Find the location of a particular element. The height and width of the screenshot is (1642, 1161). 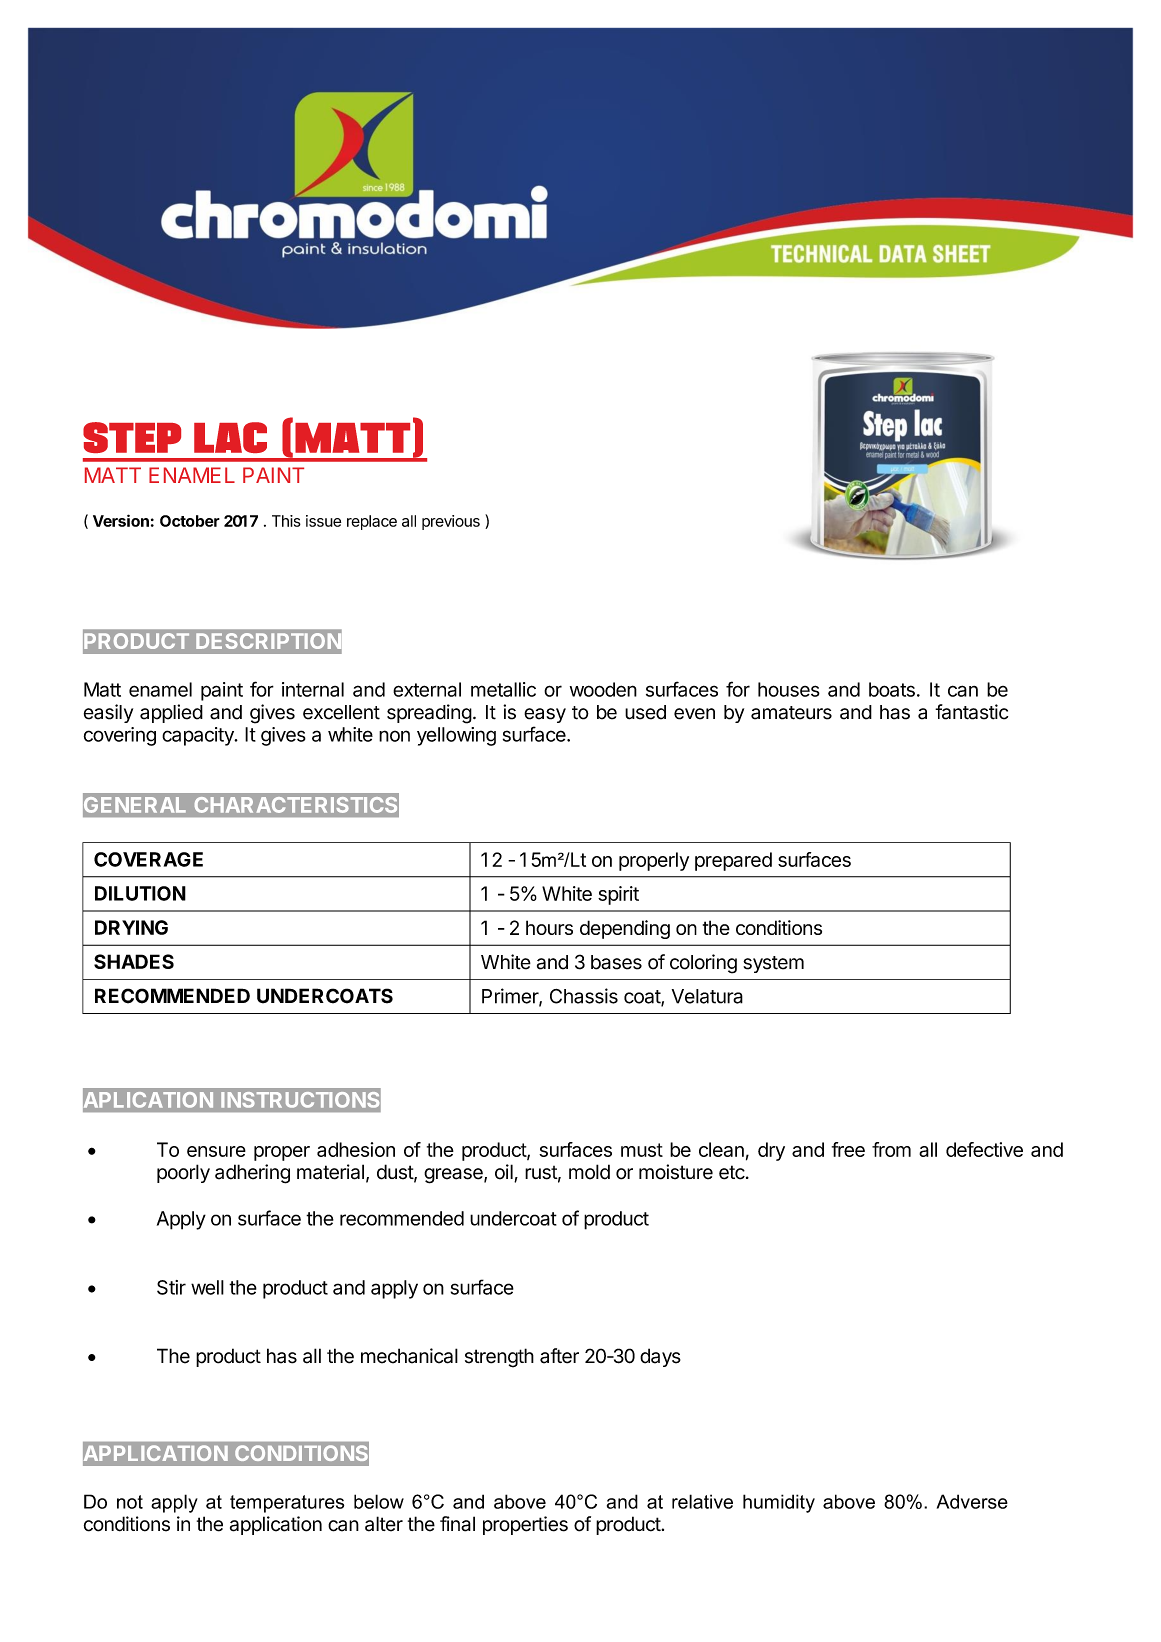

COVERAGE is located at coordinates (148, 859).
